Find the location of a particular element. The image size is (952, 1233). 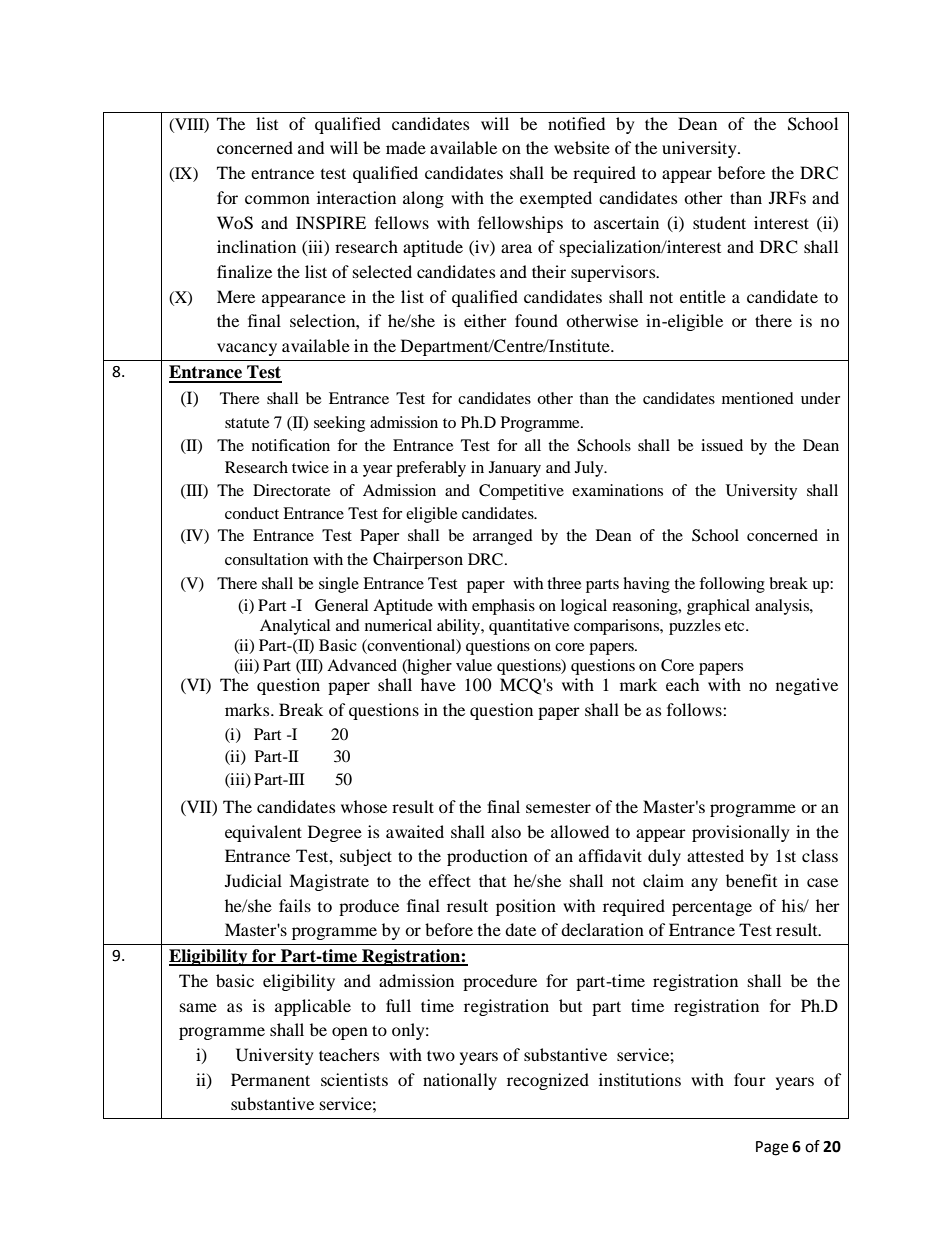

Permanent is located at coordinates (270, 1079).
